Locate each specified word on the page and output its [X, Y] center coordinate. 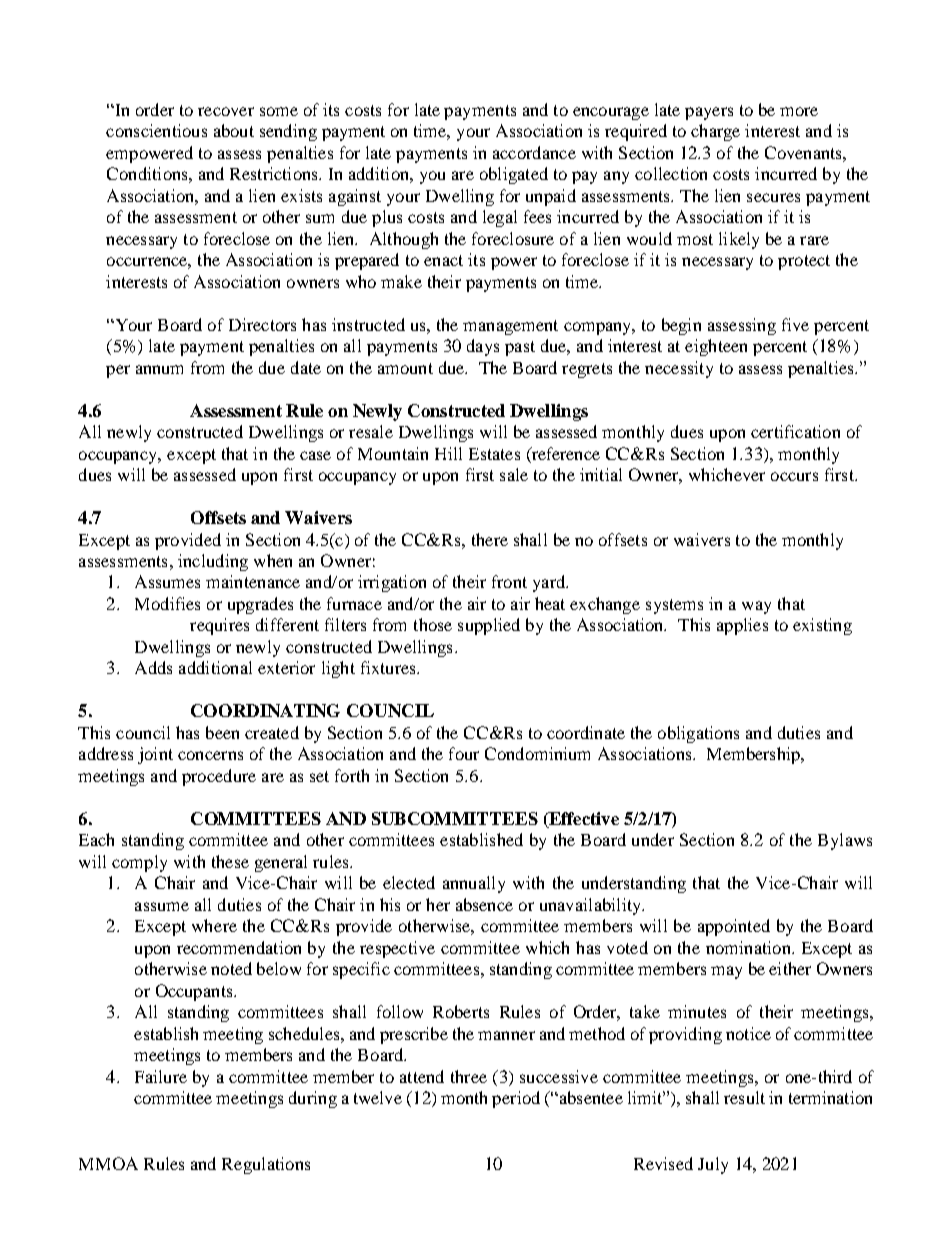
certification [795, 431]
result [744, 1097]
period [516, 1099]
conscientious [156, 130]
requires [219, 626]
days [483, 347]
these [230, 861]
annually [474, 884]
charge [715, 132]
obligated [514, 175]
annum [159, 369]
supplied [489, 626]
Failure [161, 1076]
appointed [734, 927]
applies [742, 626]
